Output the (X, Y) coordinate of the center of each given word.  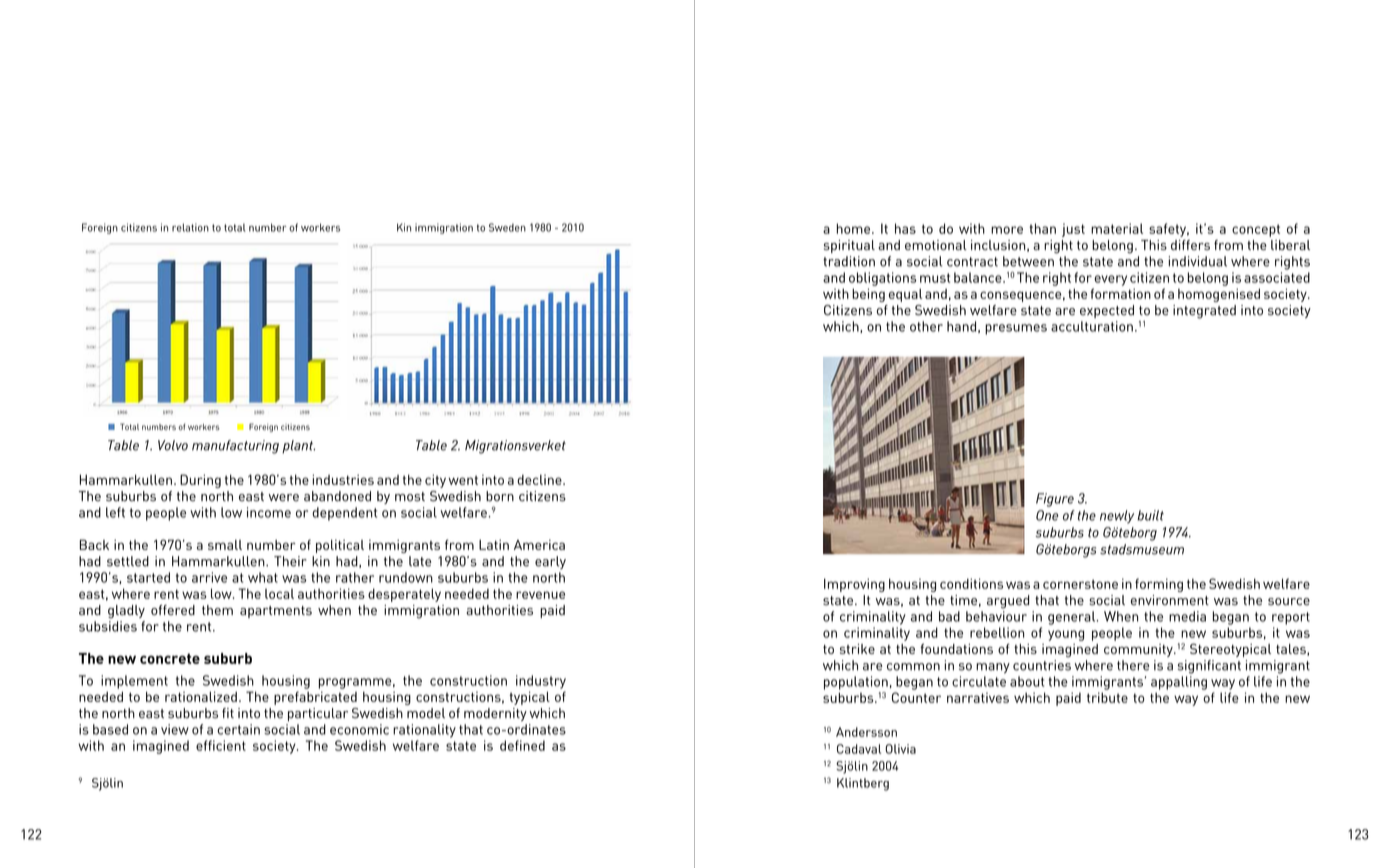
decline (540, 479)
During (200, 481)
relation (190, 227)
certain (238, 729)
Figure (1055, 500)
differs (1190, 245)
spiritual (849, 246)
